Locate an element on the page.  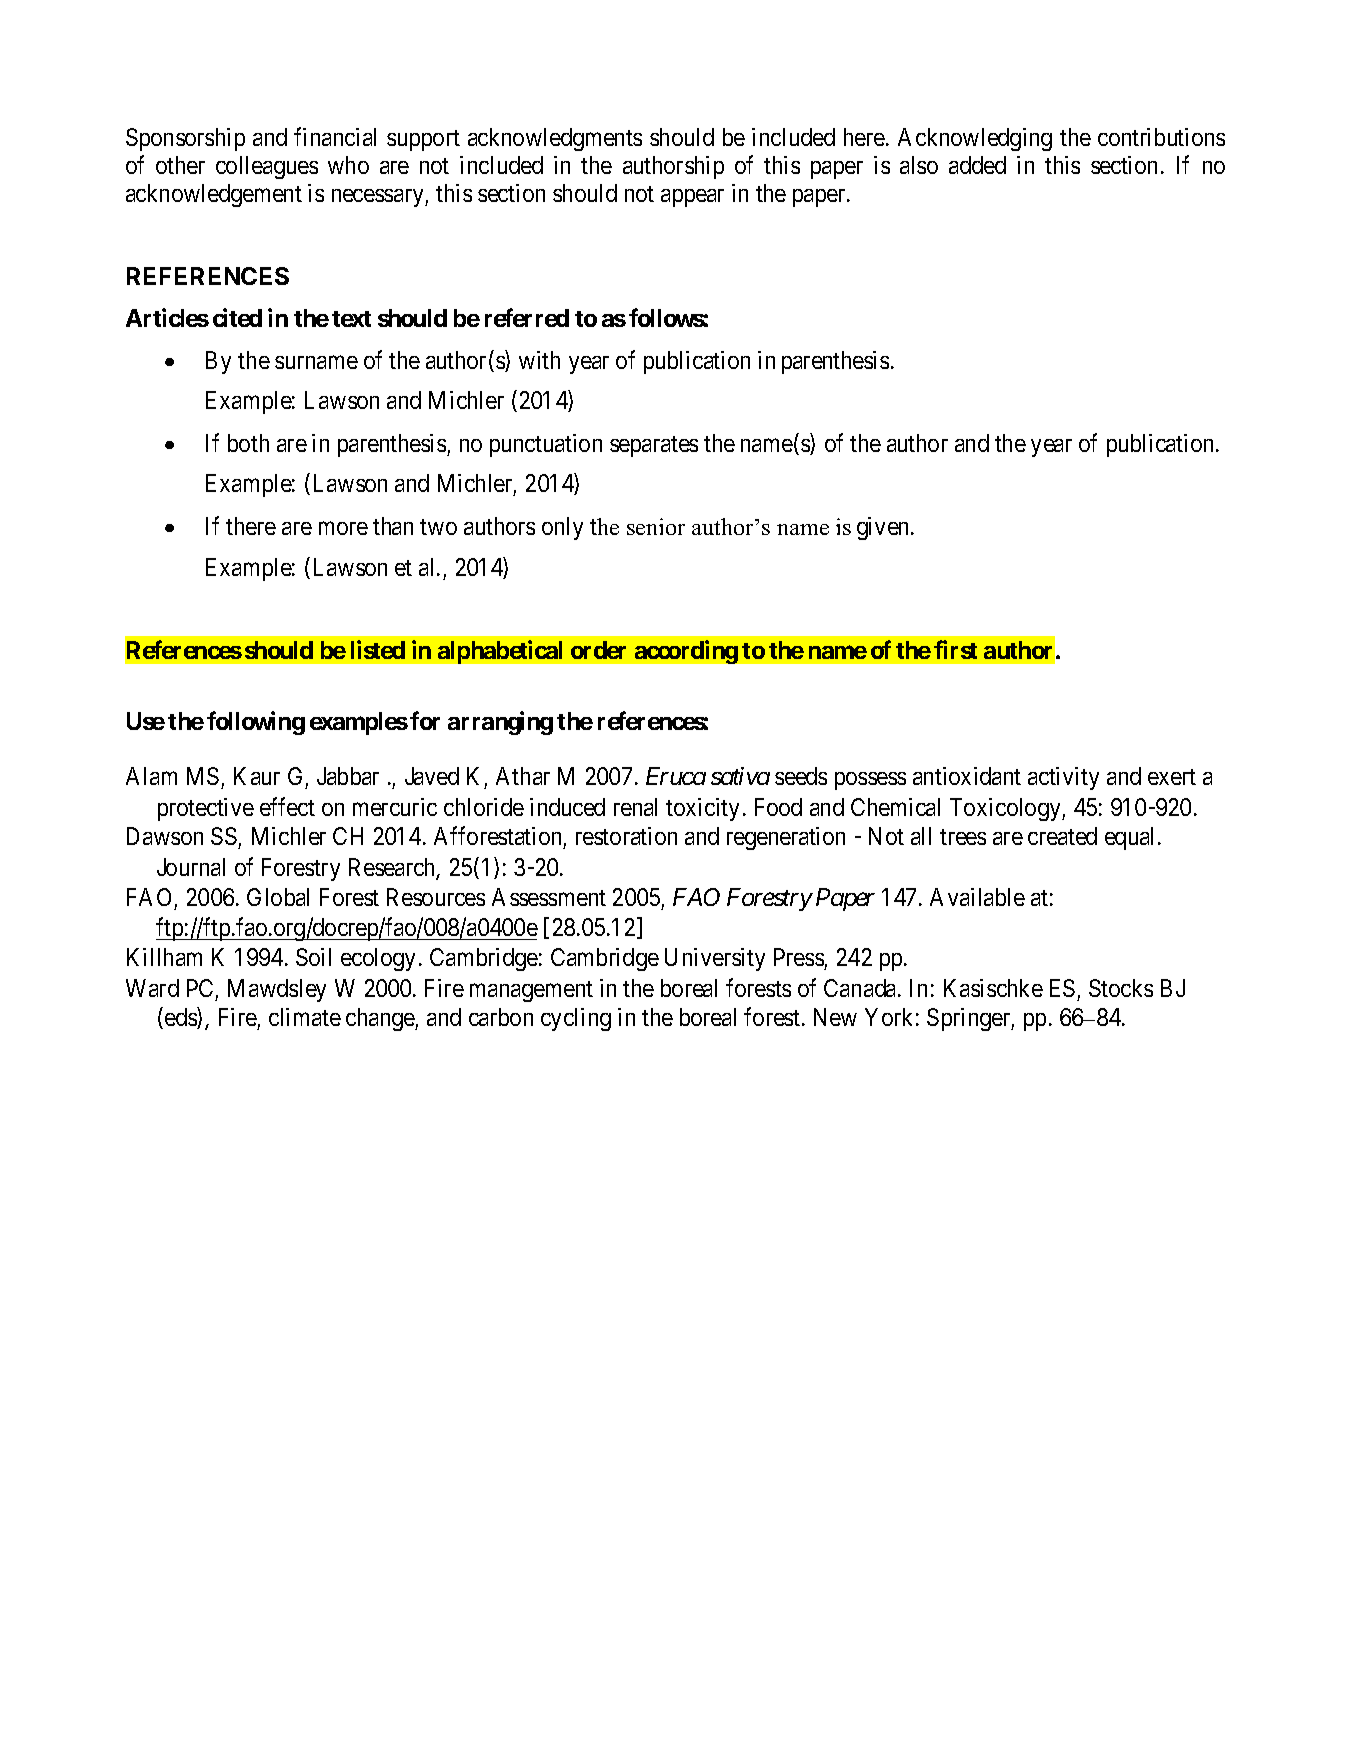
activity is located at coordinates (1063, 778).
